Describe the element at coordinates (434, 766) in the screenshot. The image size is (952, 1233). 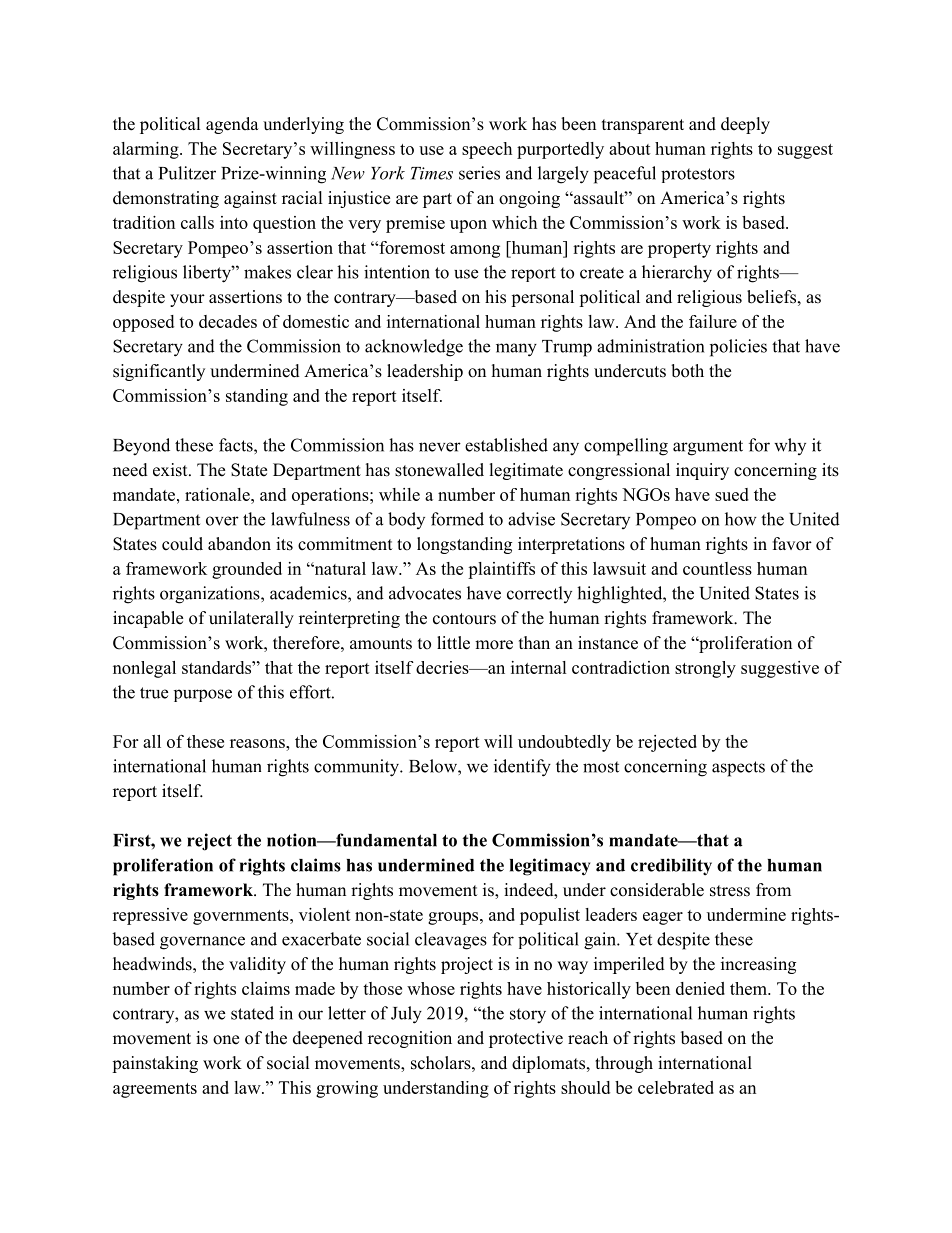
I see `Below` at that location.
